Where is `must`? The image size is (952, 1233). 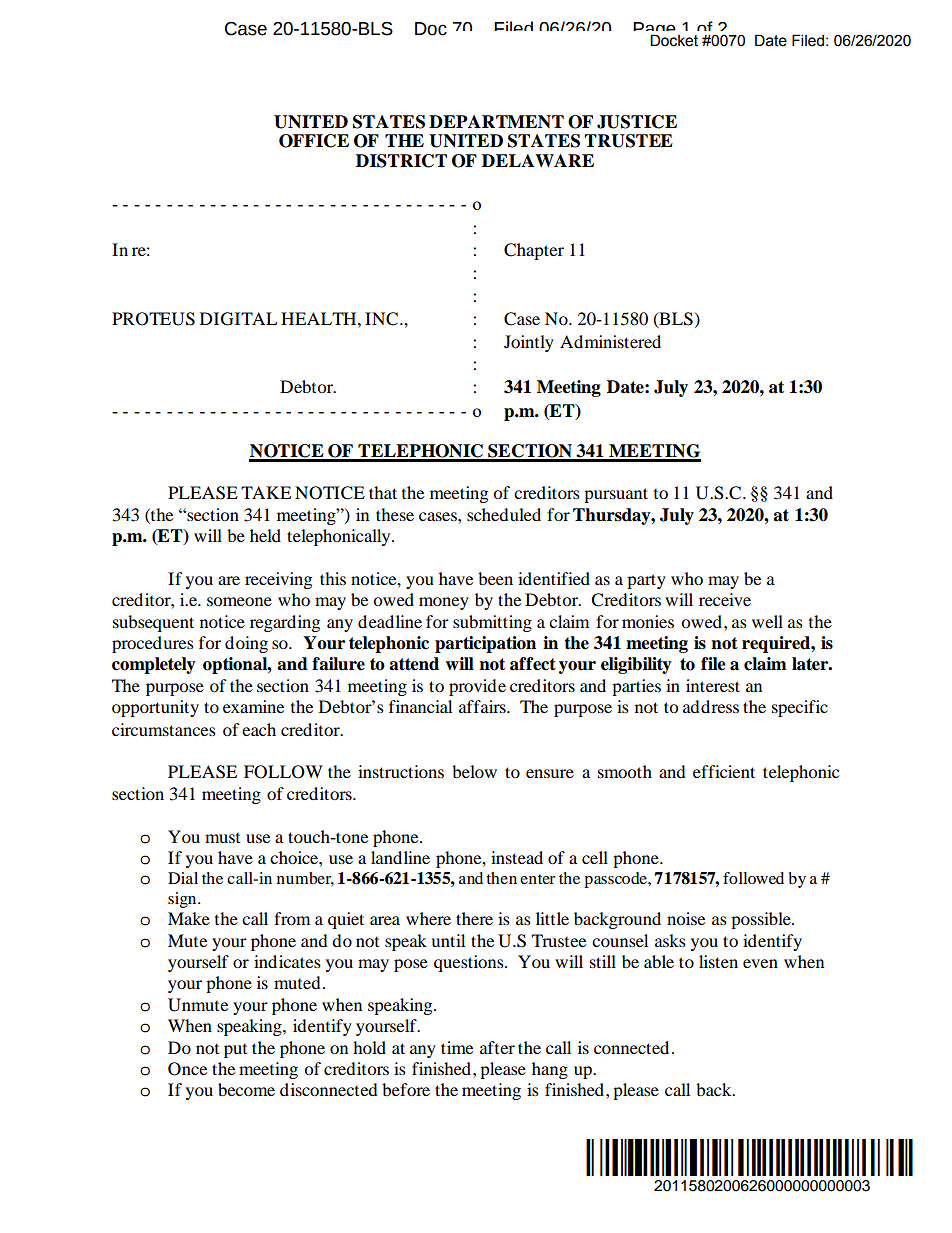
must is located at coordinates (222, 838).
